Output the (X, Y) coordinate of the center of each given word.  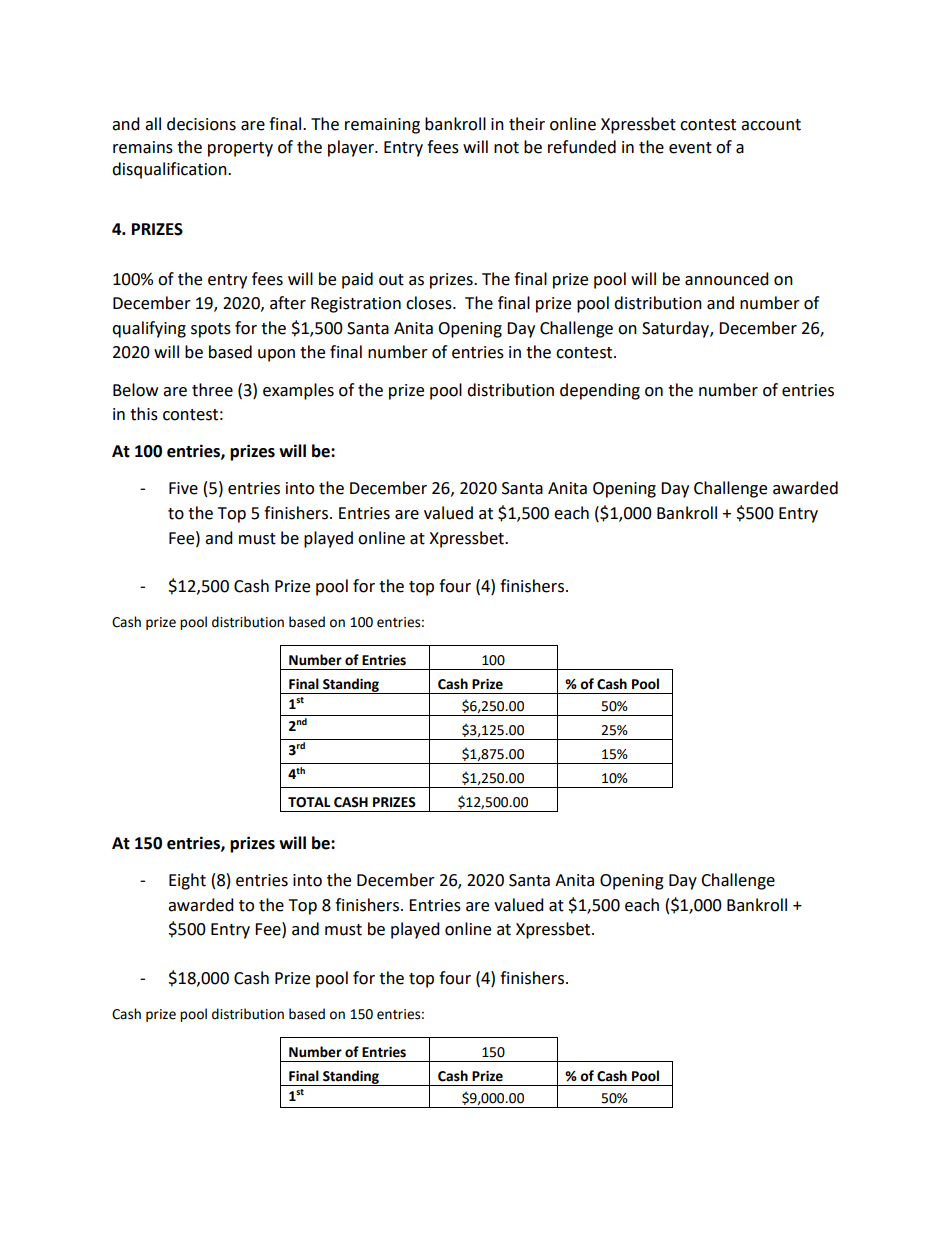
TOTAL (309, 802)
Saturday (676, 329)
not (506, 148)
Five (183, 488)
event (690, 148)
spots (211, 330)
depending (600, 391)
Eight (187, 881)
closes (430, 303)
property (240, 149)
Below (135, 390)
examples (298, 391)
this (144, 414)
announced (727, 279)
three (212, 390)
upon (276, 355)
